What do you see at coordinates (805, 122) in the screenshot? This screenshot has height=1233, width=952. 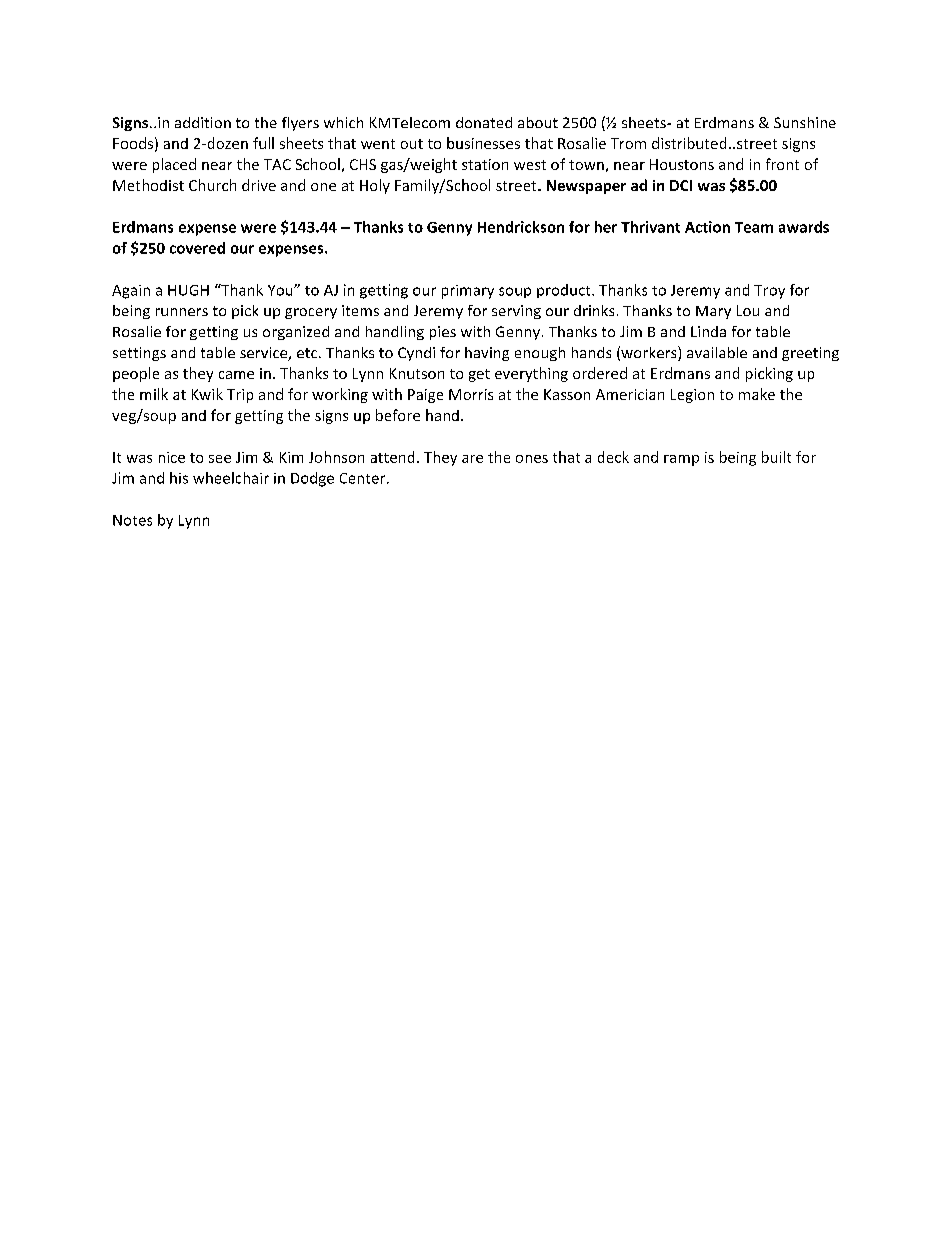 I see `Sunshine` at bounding box center [805, 122].
